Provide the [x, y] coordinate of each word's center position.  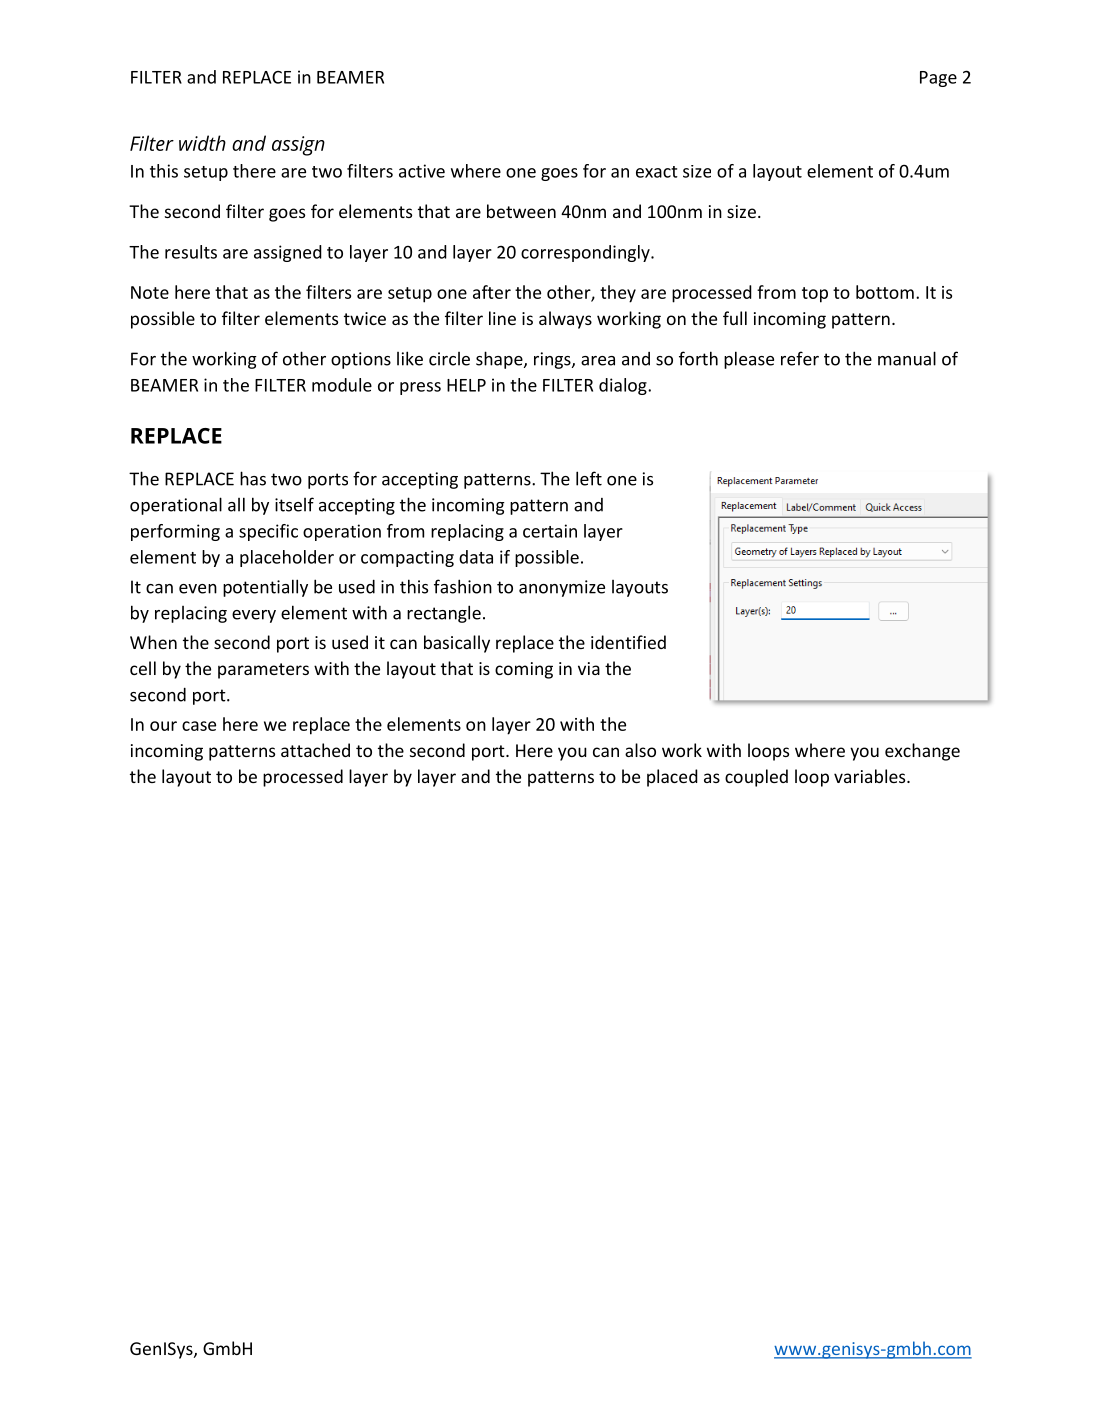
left [589, 478]
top [815, 295]
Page [938, 79]
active [422, 171]
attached [315, 750]
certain [550, 531]
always [565, 320]
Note [150, 292]
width [202, 143]
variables [871, 776]
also [640, 750]
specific [268, 532]
